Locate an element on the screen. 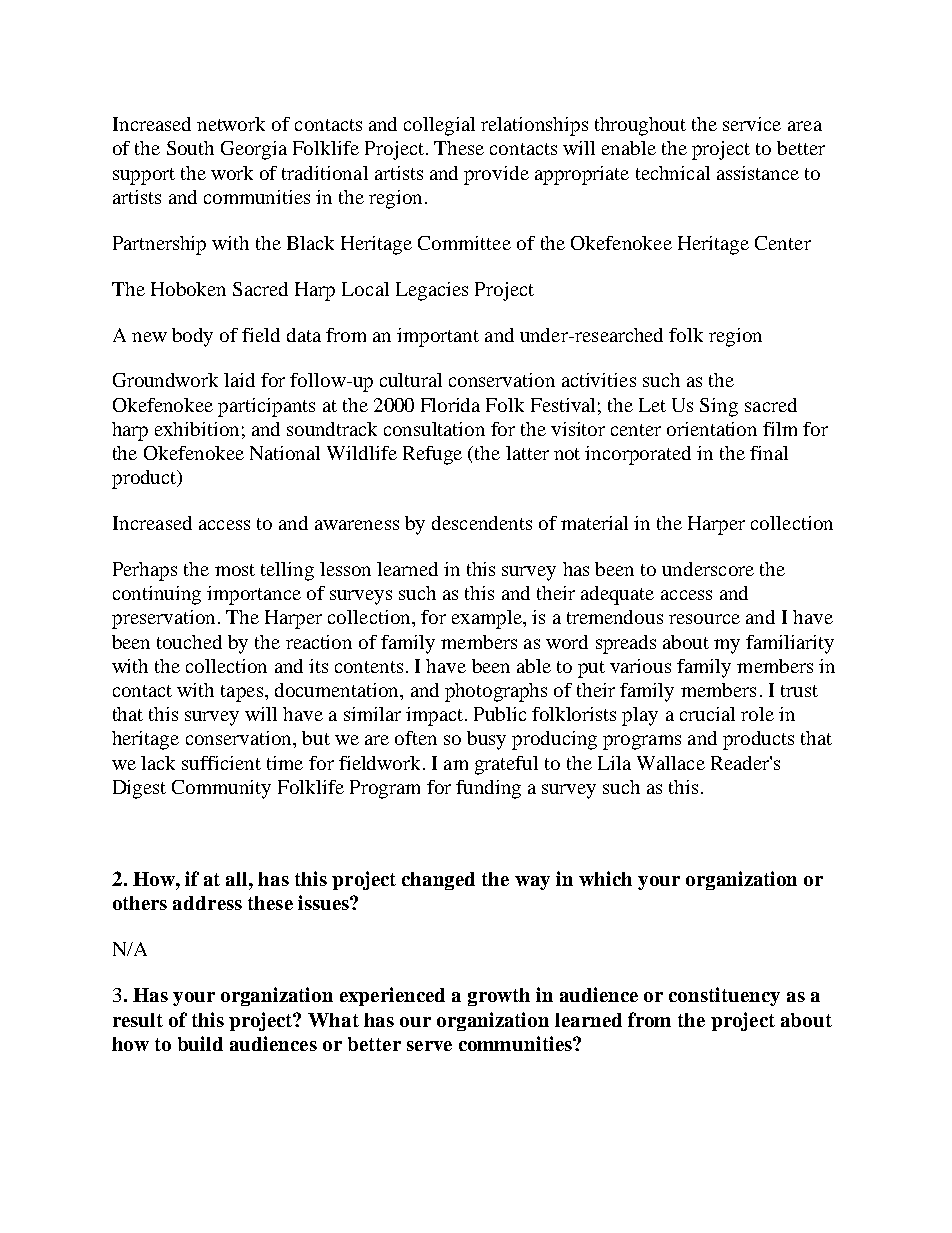 Image resolution: width=952 pixels, height=1233 pixels. provide is located at coordinates (496, 175).
